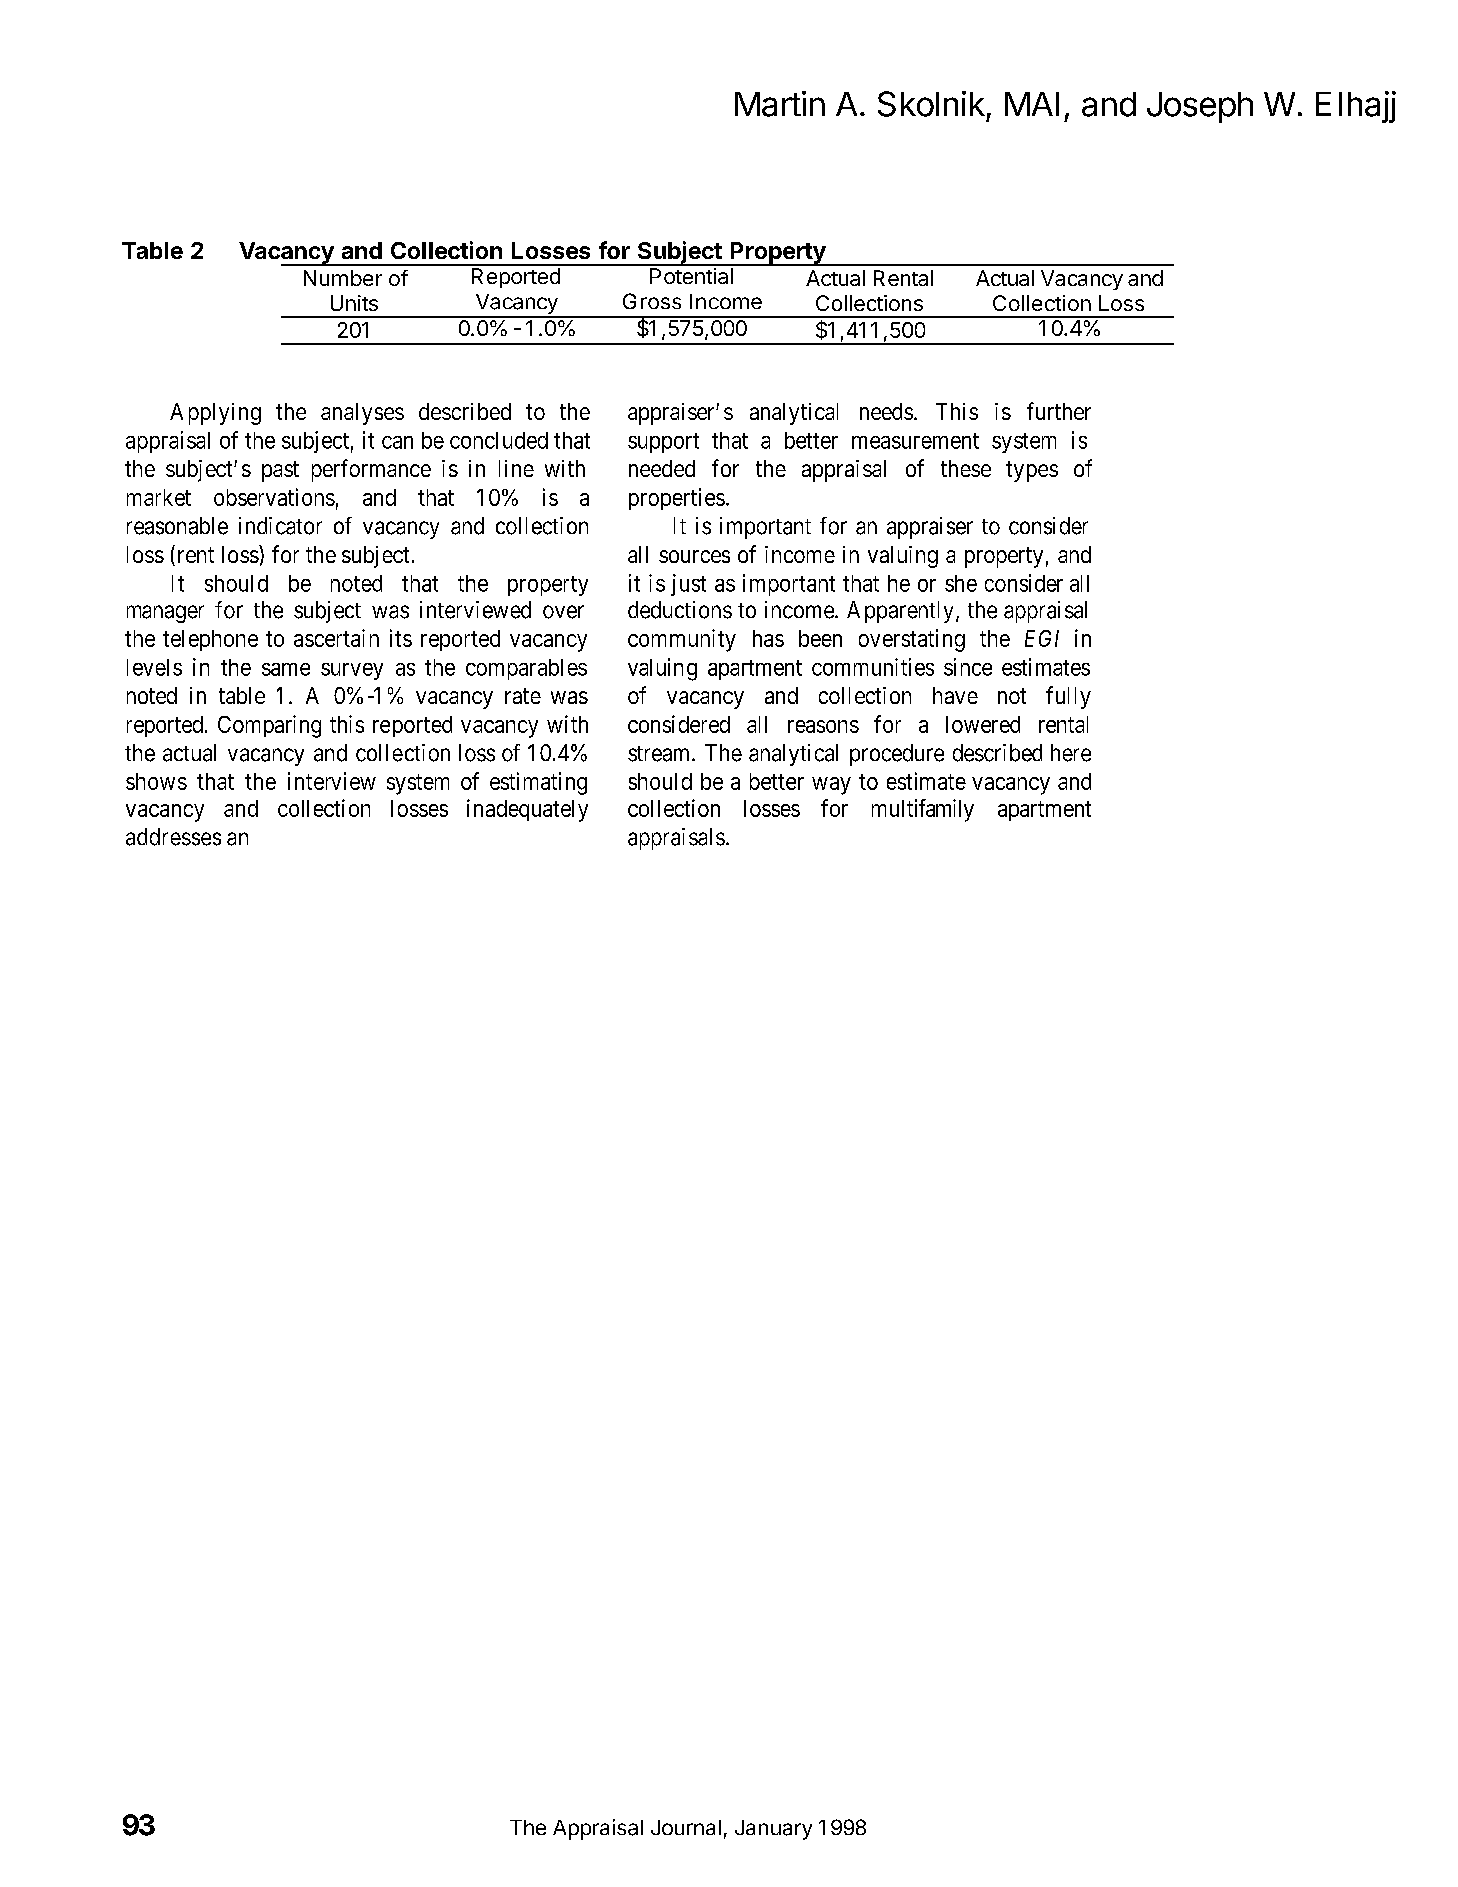 This document has height=1887, width=1458. What do you see at coordinates (780, 104) in the document?
I see `Martin` at bounding box center [780, 104].
